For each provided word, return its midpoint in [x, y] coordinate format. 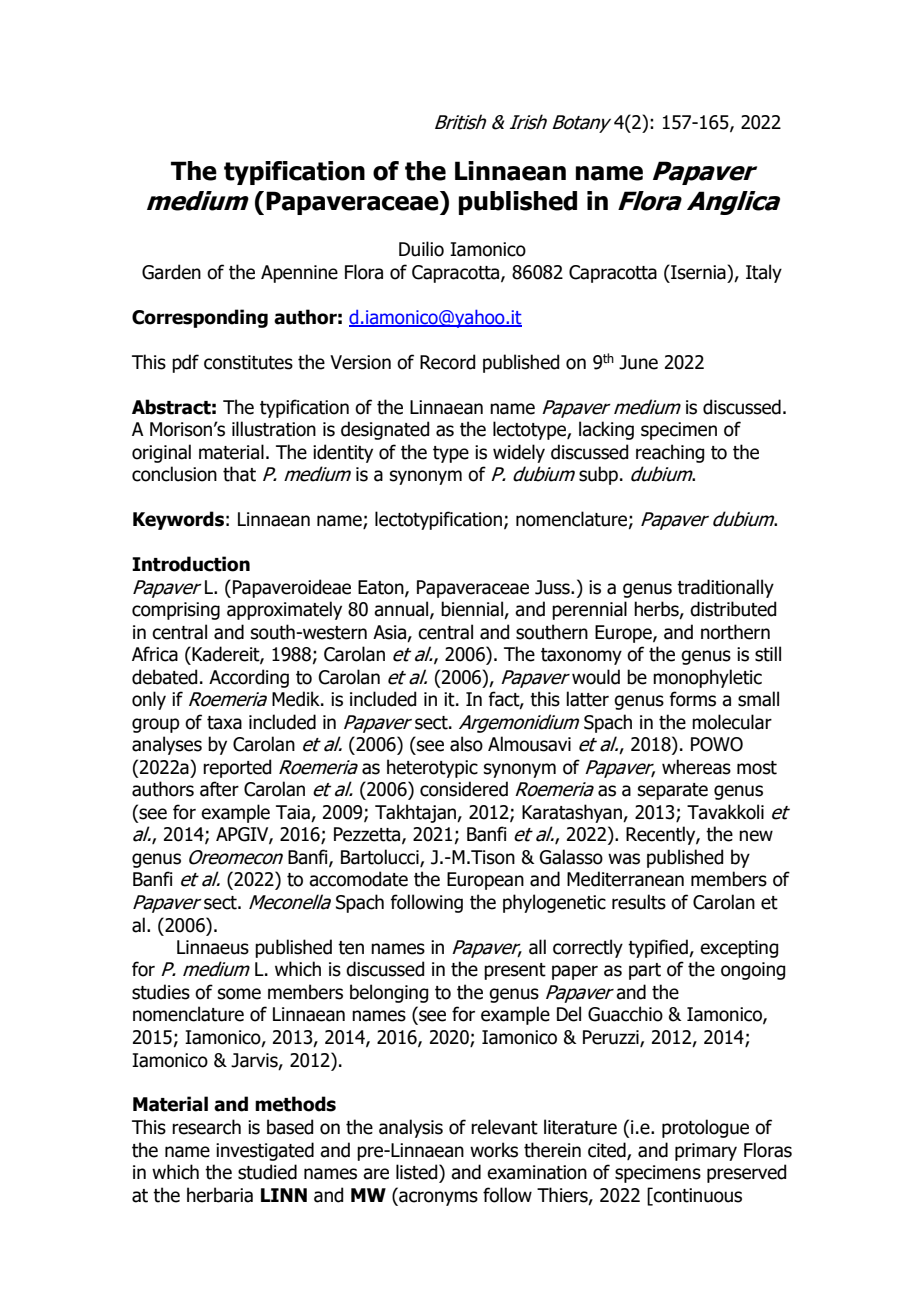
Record [447, 362]
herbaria [220, 1195]
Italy [764, 273]
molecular [732, 722]
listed [418, 1172]
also [466, 744]
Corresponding [200, 318]
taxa [224, 723]
